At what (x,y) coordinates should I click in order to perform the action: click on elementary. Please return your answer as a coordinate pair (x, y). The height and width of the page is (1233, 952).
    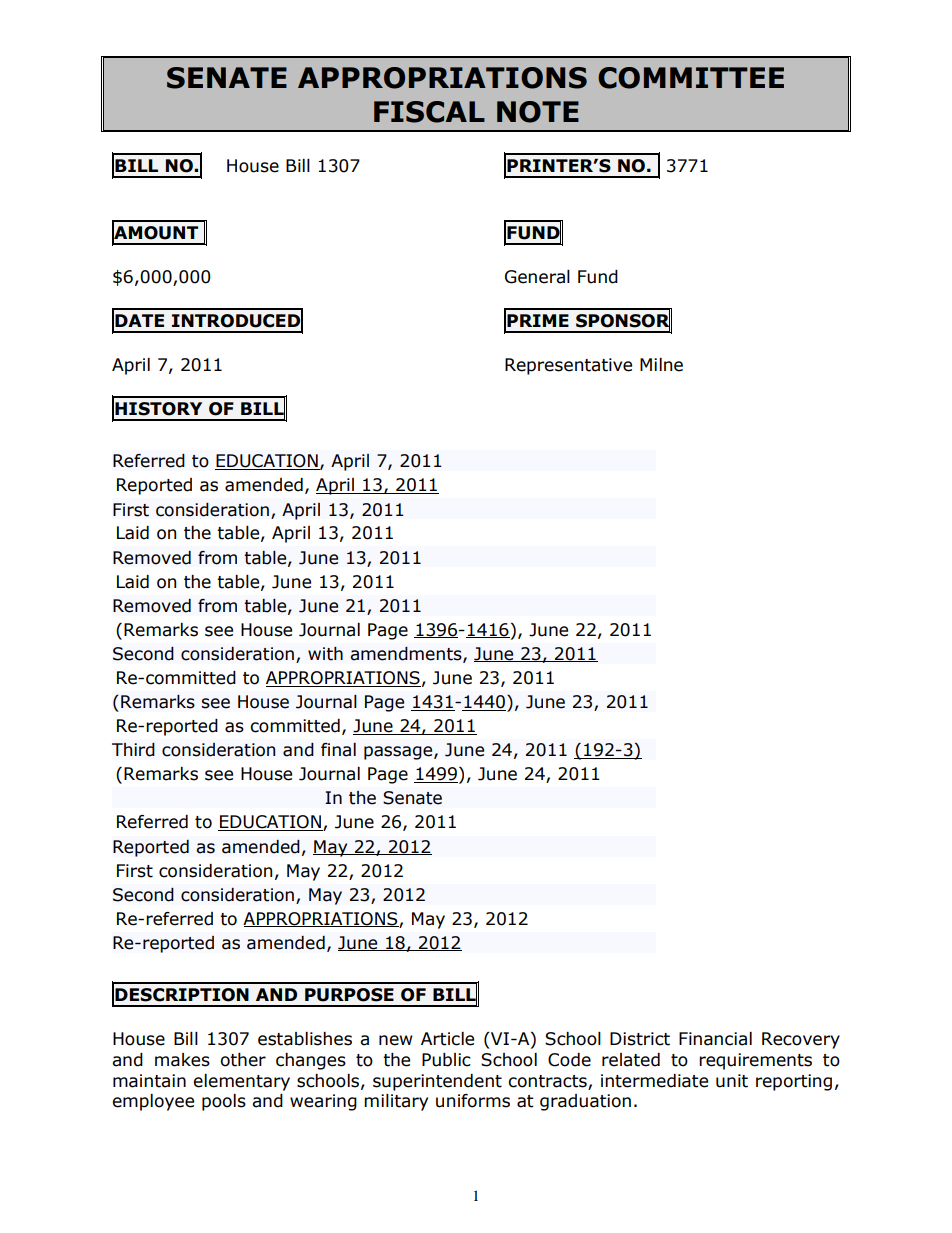
    Looking at the image, I should click on (241, 1082).
